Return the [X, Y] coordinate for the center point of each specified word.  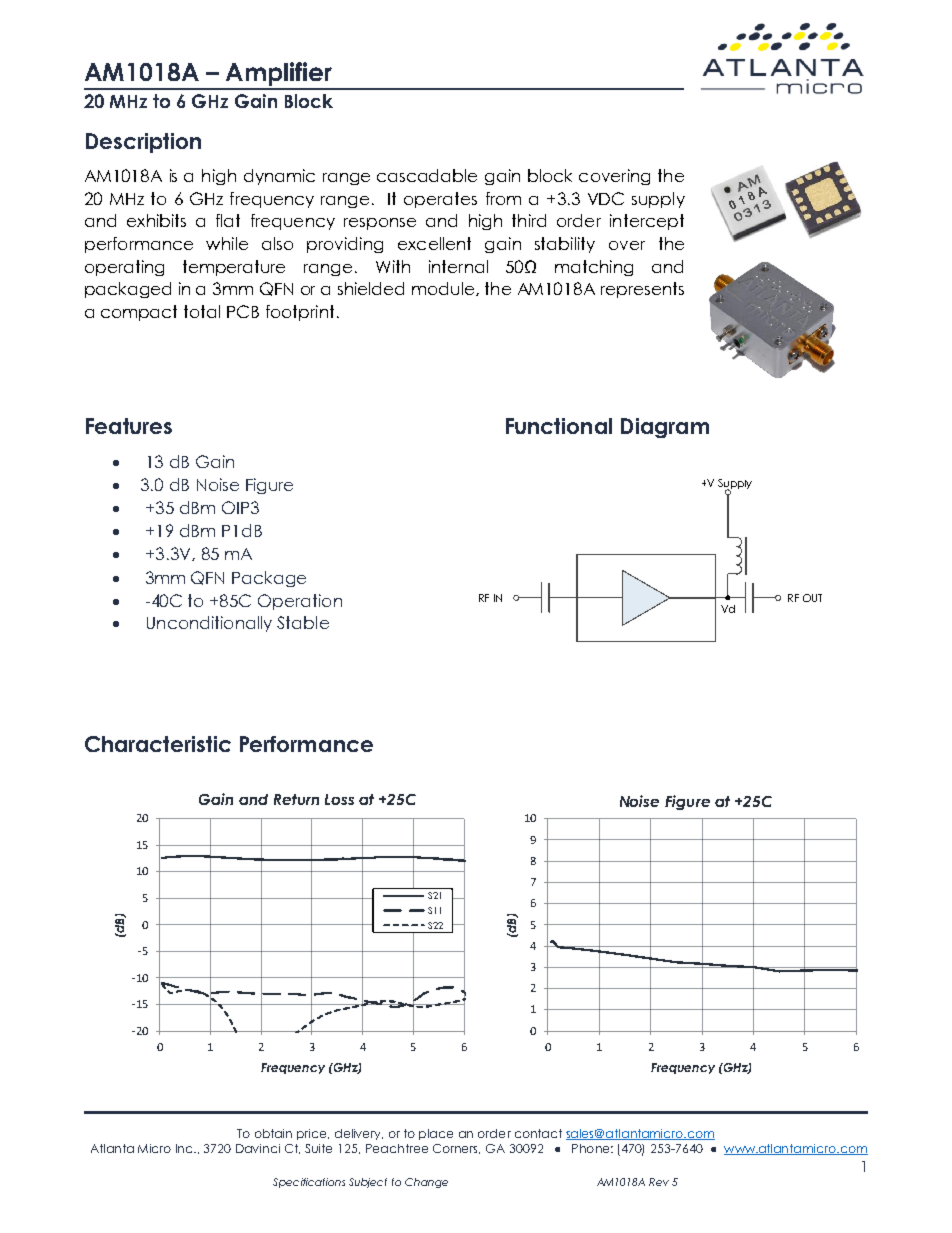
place [436, 1134]
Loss [339, 799]
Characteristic [158, 744]
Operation [300, 602]
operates [440, 200]
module [444, 289]
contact [538, 1133]
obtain [273, 1133]
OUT [812, 598]
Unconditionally [209, 624]
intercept [647, 222]
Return [296, 799]
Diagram [665, 428]
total [202, 311]
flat [228, 220]
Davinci [258, 1148]
